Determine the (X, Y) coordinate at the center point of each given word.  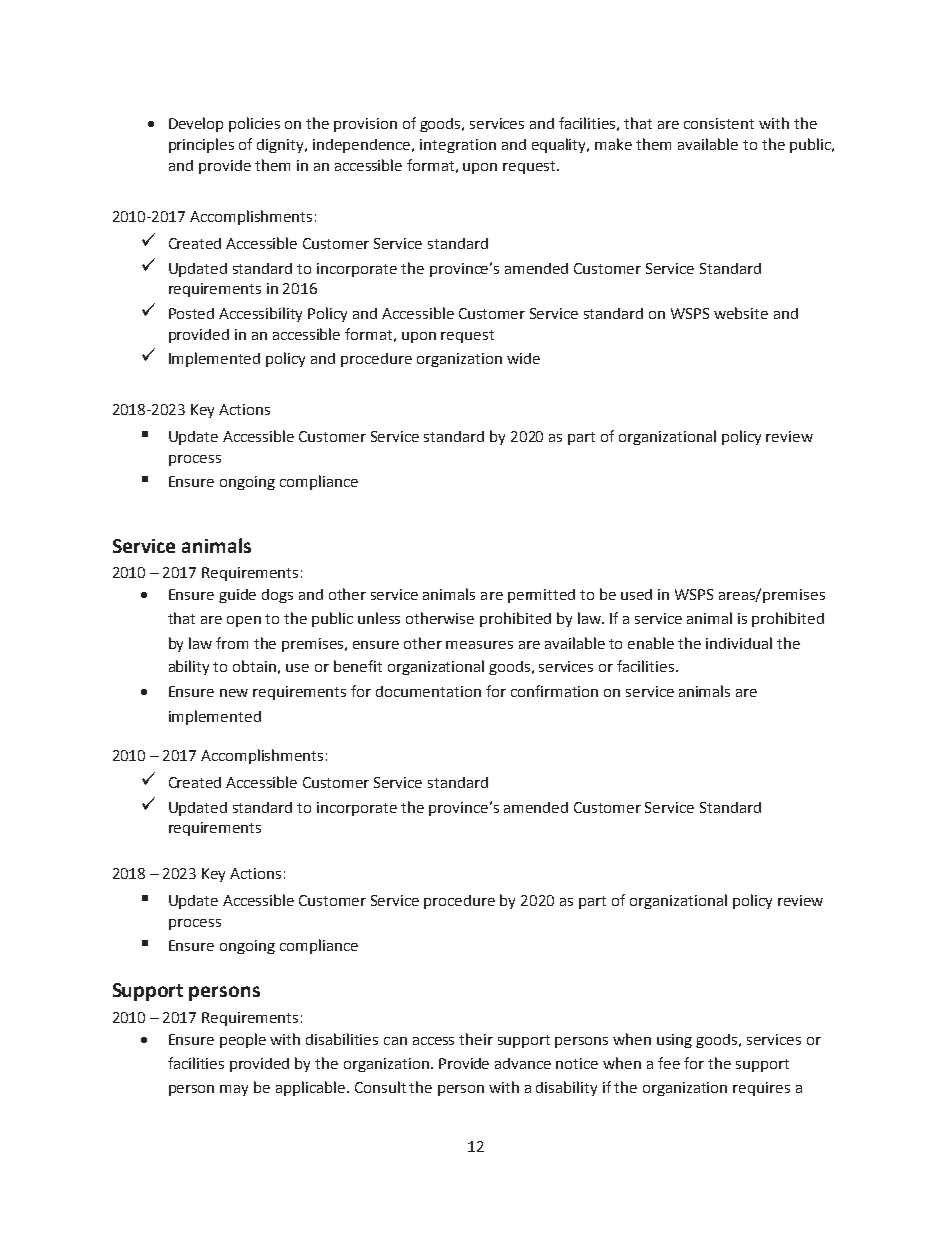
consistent (719, 123)
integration (458, 146)
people (243, 1040)
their (476, 1039)
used (636, 594)
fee (669, 1063)
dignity (282, 146)
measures (479, 645)
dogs (277, 596)
